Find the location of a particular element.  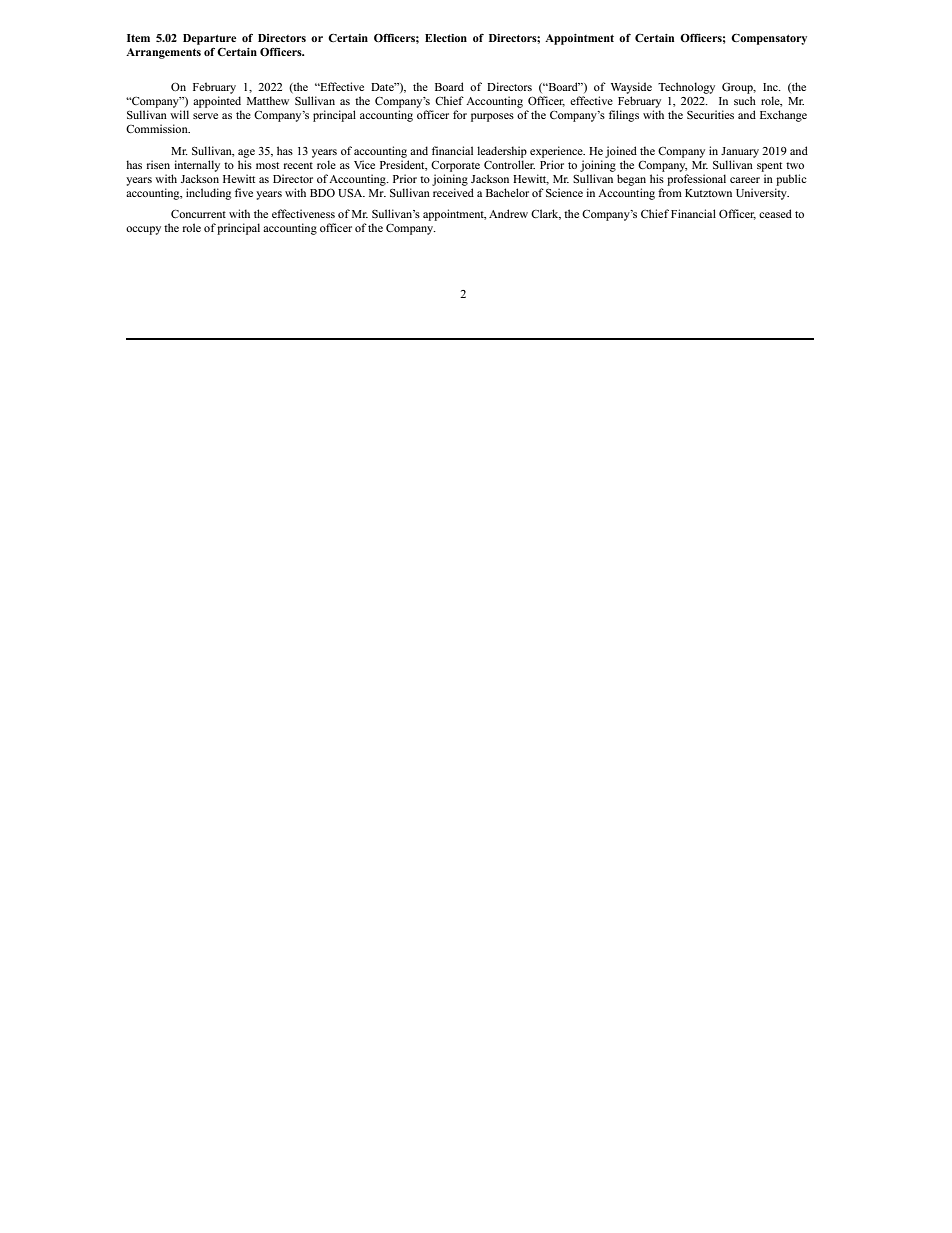

appointed is located at coordinates (217, 102).
